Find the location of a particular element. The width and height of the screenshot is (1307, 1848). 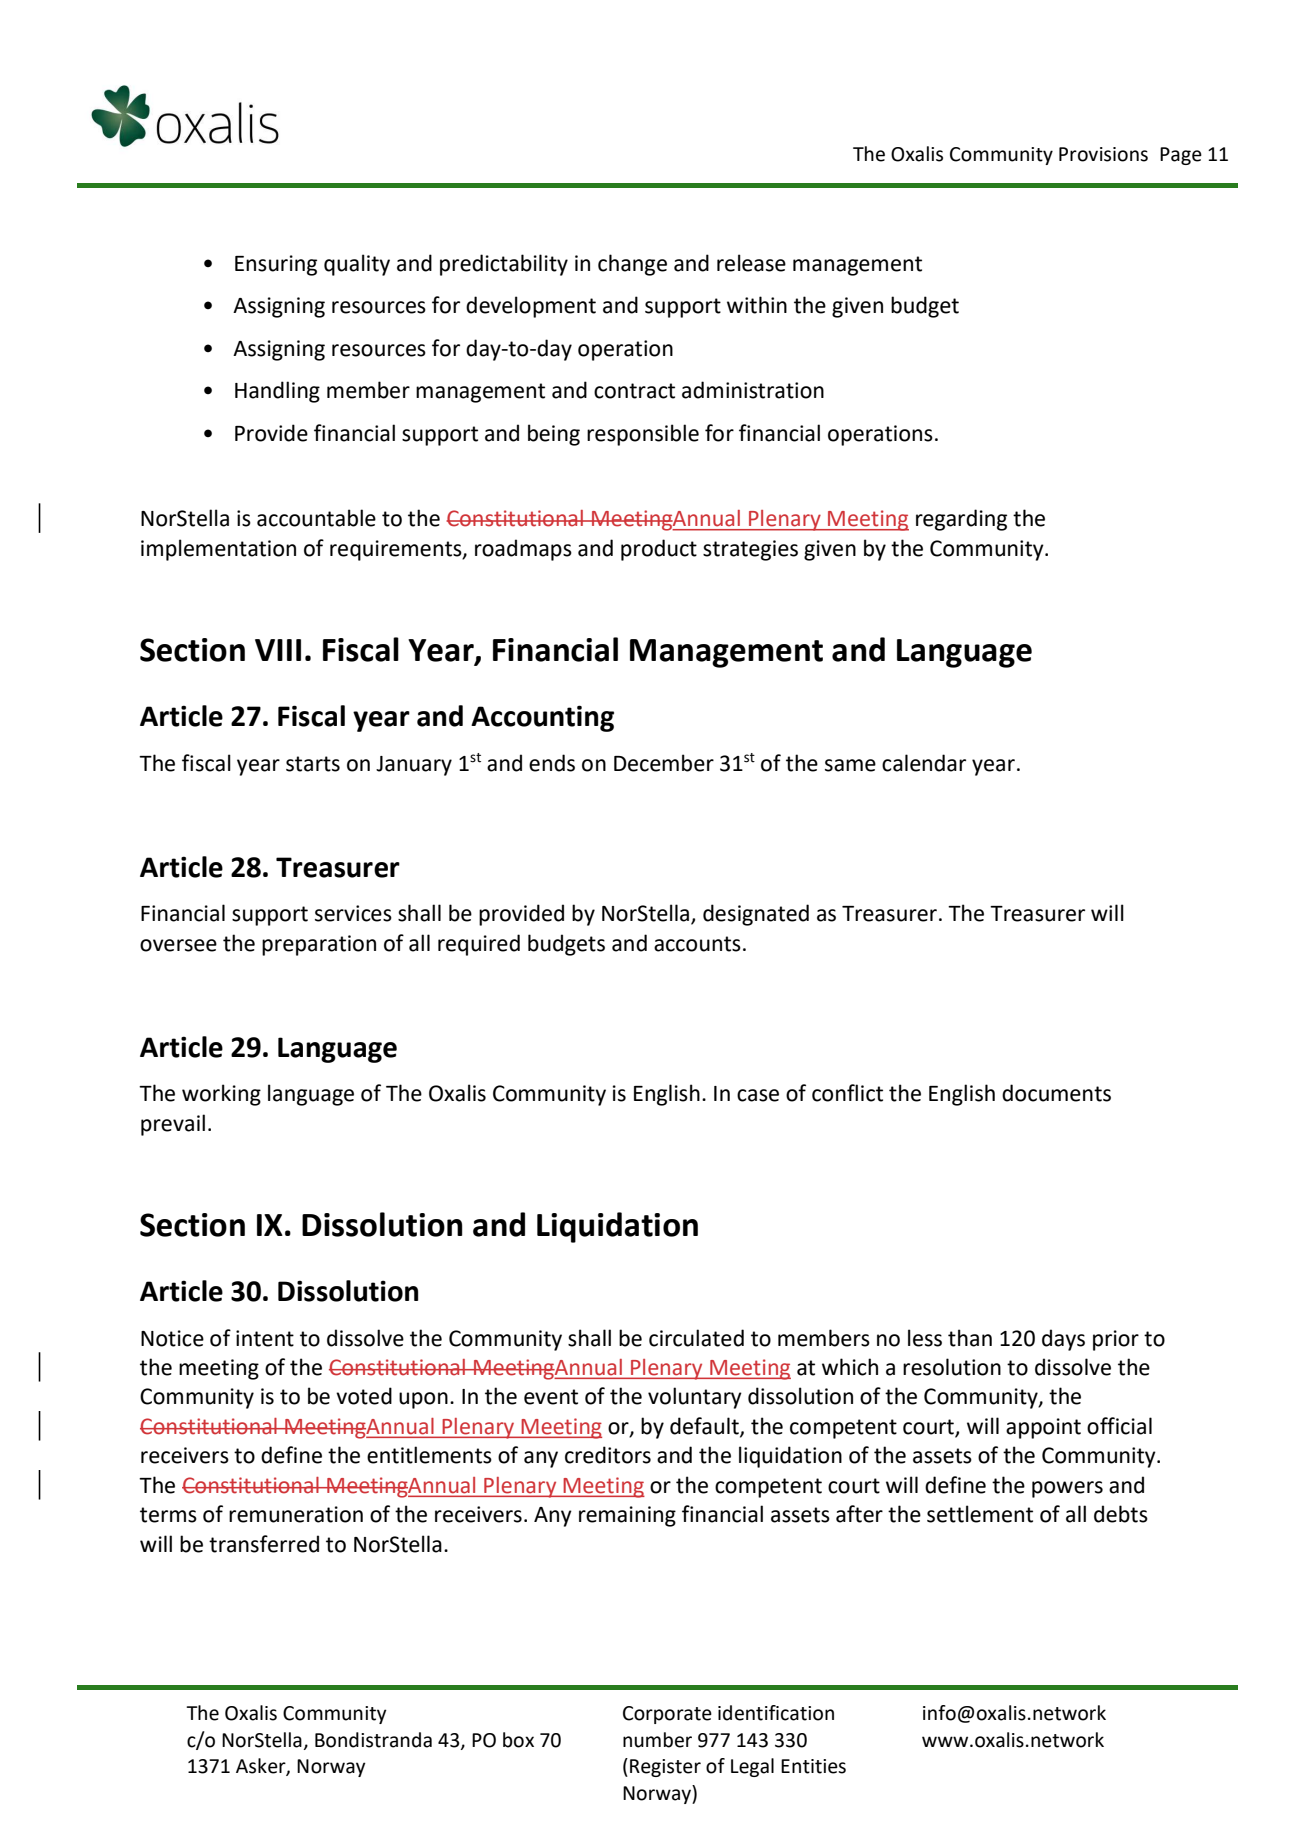

December is located at coordinates (664, 763).
